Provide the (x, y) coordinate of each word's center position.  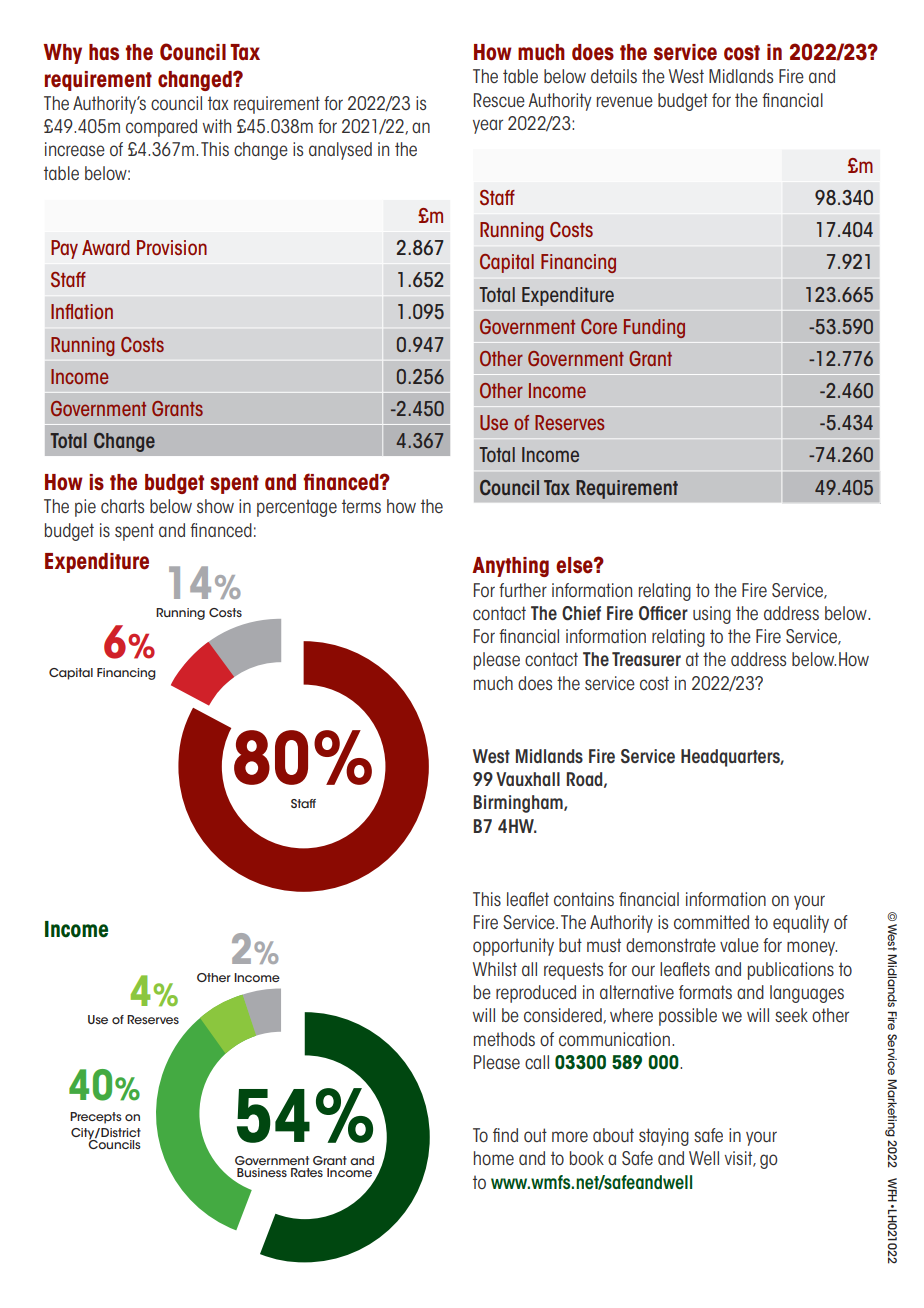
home (494, 1158)
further (523, 590)
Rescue (499, 100)
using (712, 615)
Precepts (95, 1118)
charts (122, 506)
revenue (625, 101)
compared (161, 128)
